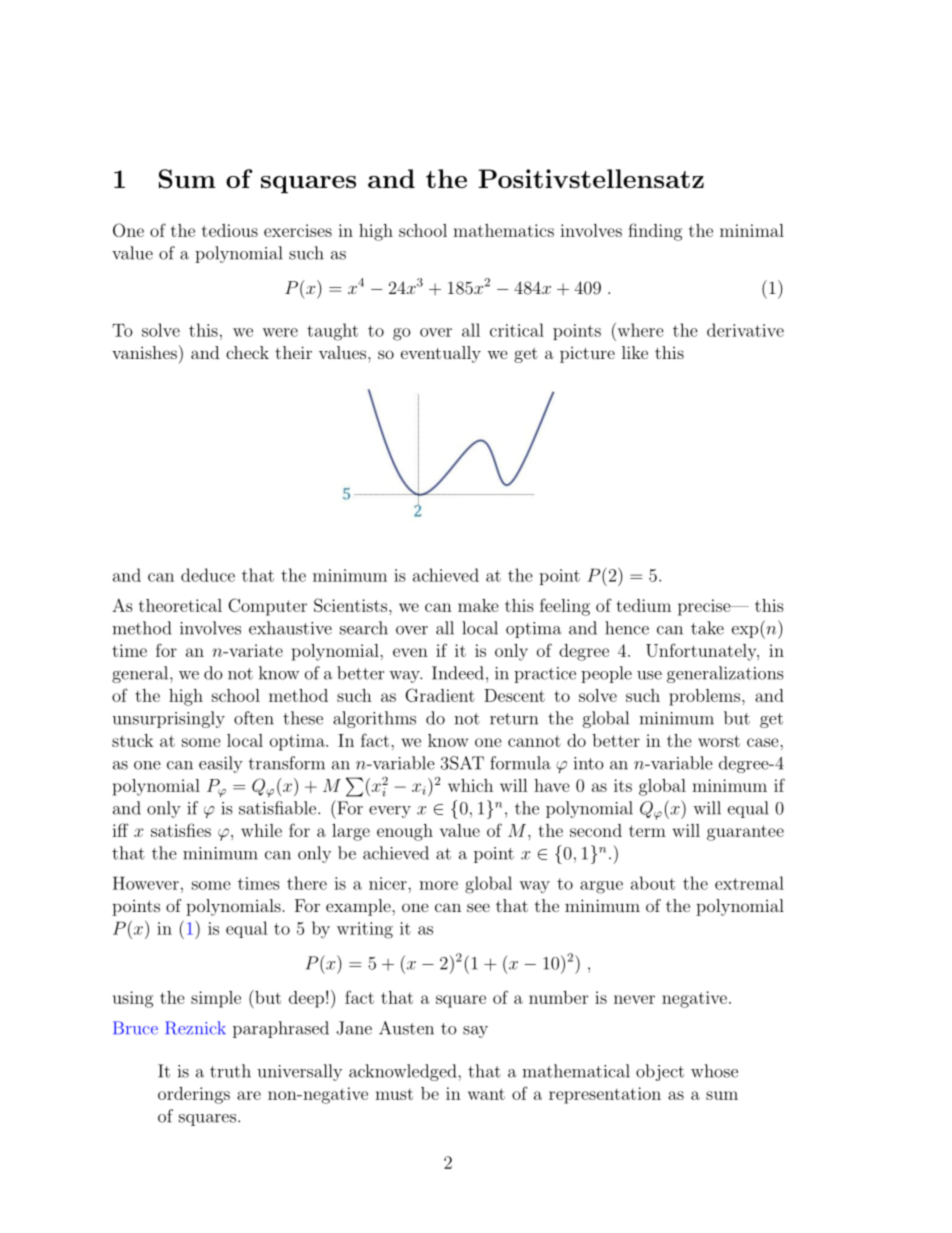 The height and width of the document is (1233, 952). I want to click on finding, so click(655, 232).
